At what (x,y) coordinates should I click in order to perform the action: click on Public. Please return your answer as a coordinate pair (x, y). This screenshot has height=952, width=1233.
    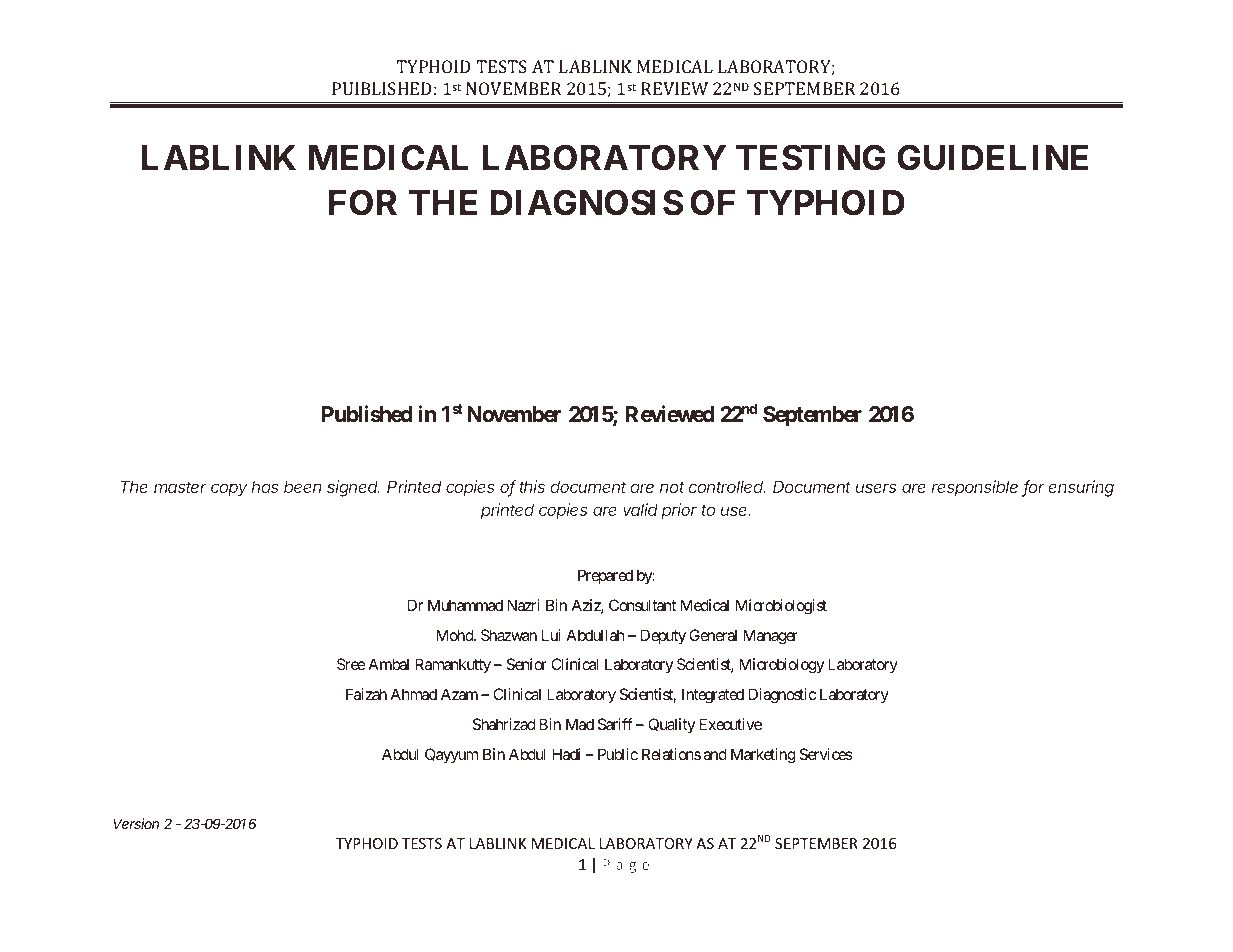
    Looking at the image, I should click on (618, 754).
